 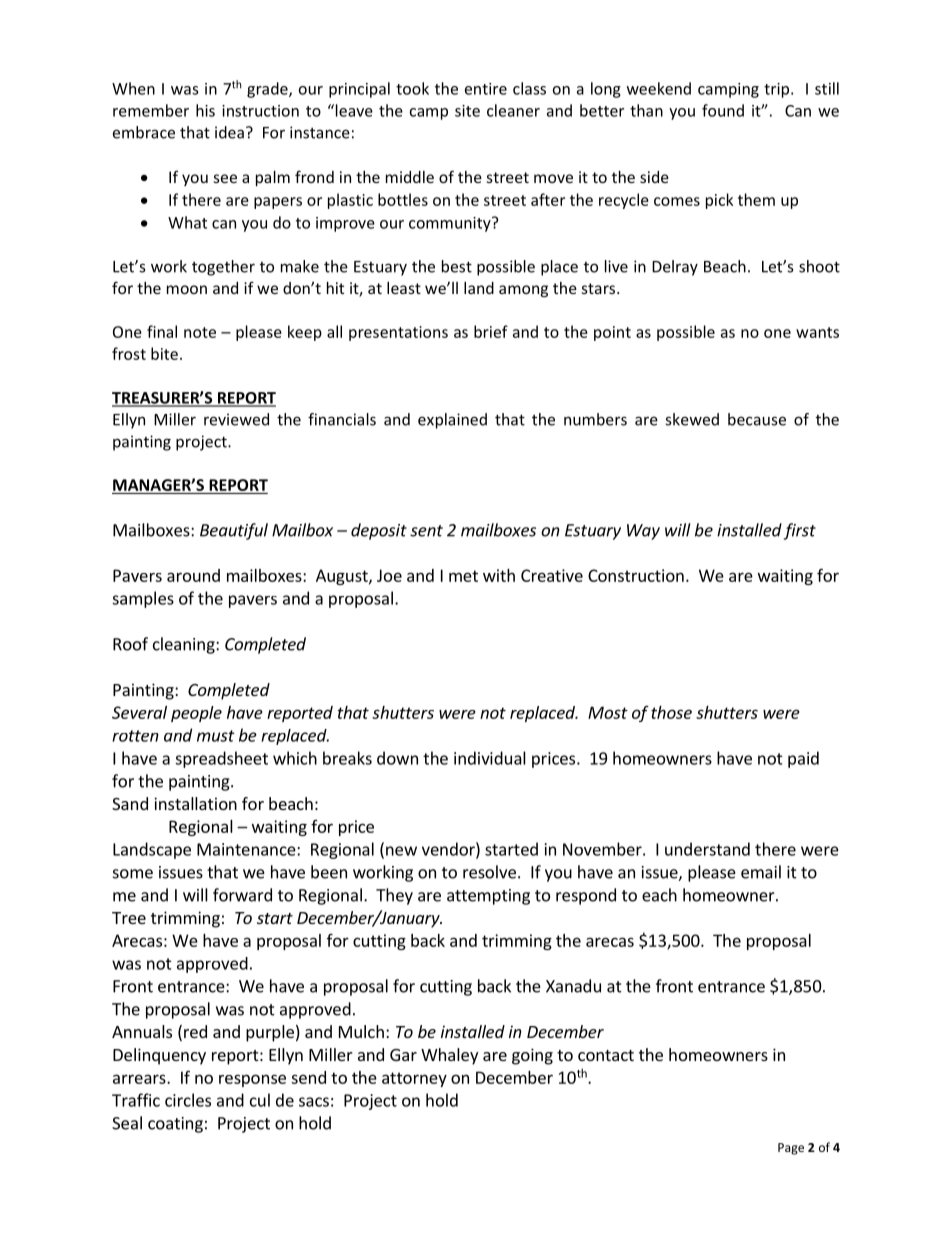 I want to click on reviewed, so click(x=236, y=419).
